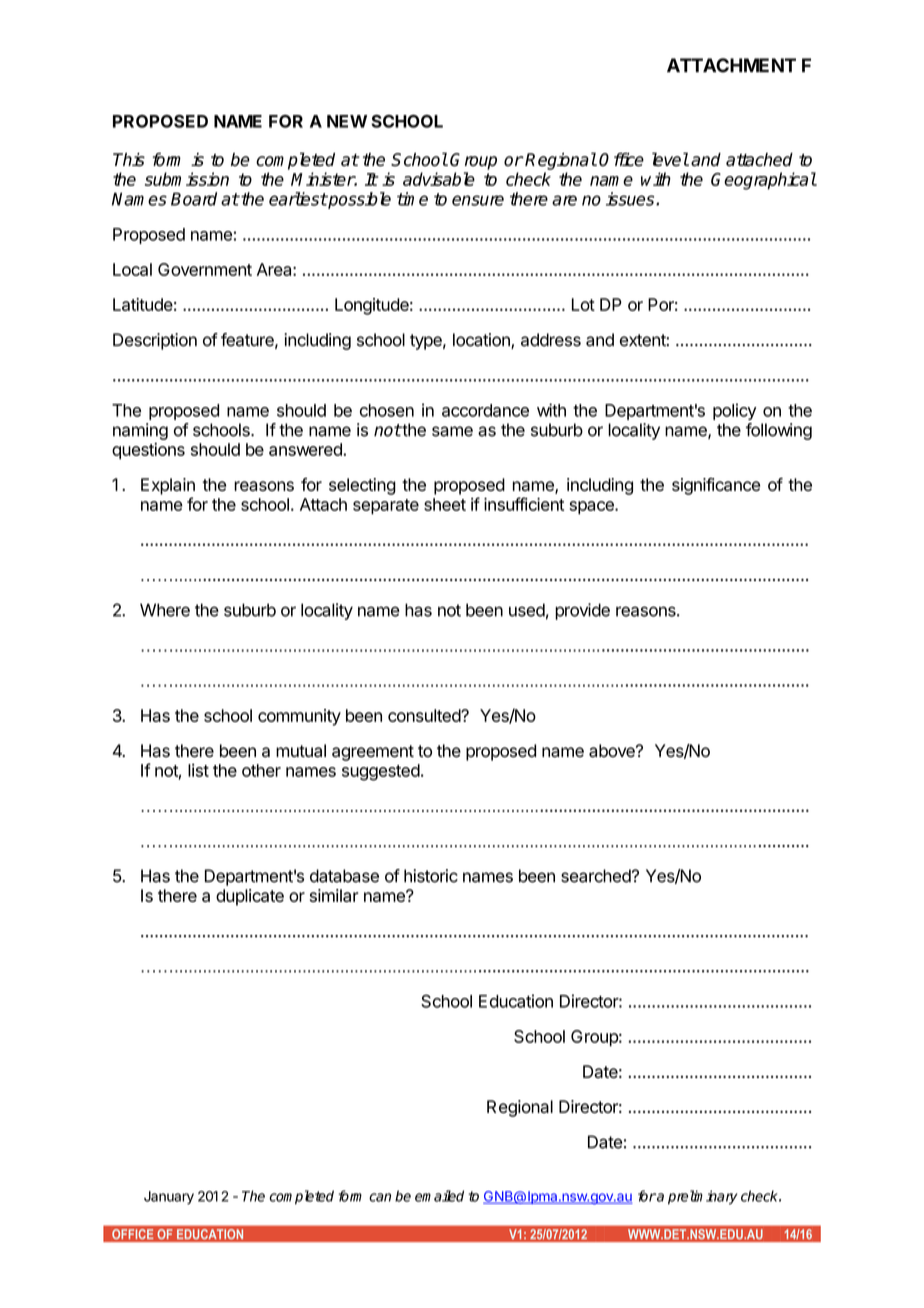  What do you see at coordinates (452, 431) in the image?
I see `same` at bounding box center [452, 431].
